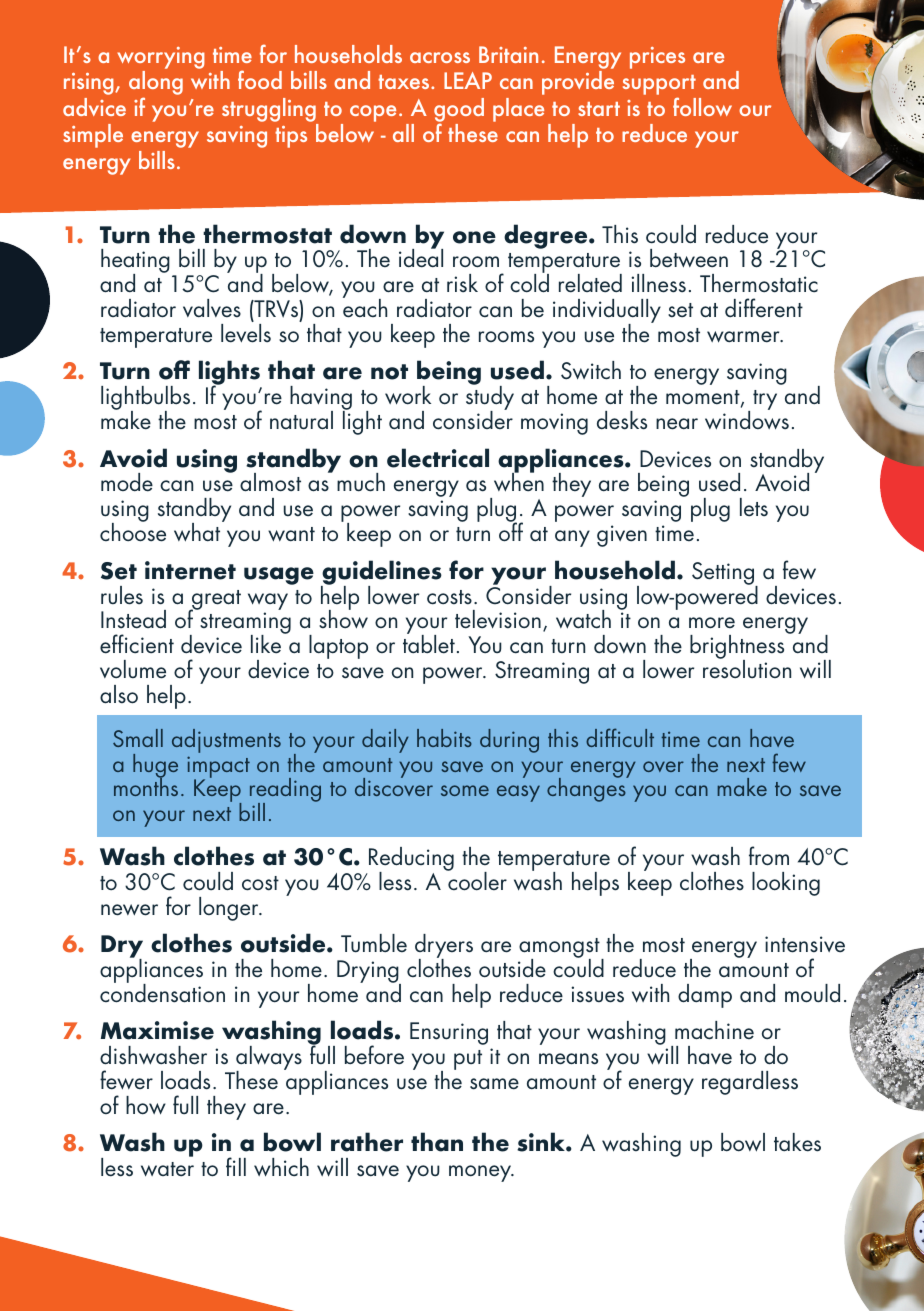 This page has width=924, height=1311. What do you see at coordinates (747, 419) in the page?
I see `windows` at bounding box center [747, 419].
